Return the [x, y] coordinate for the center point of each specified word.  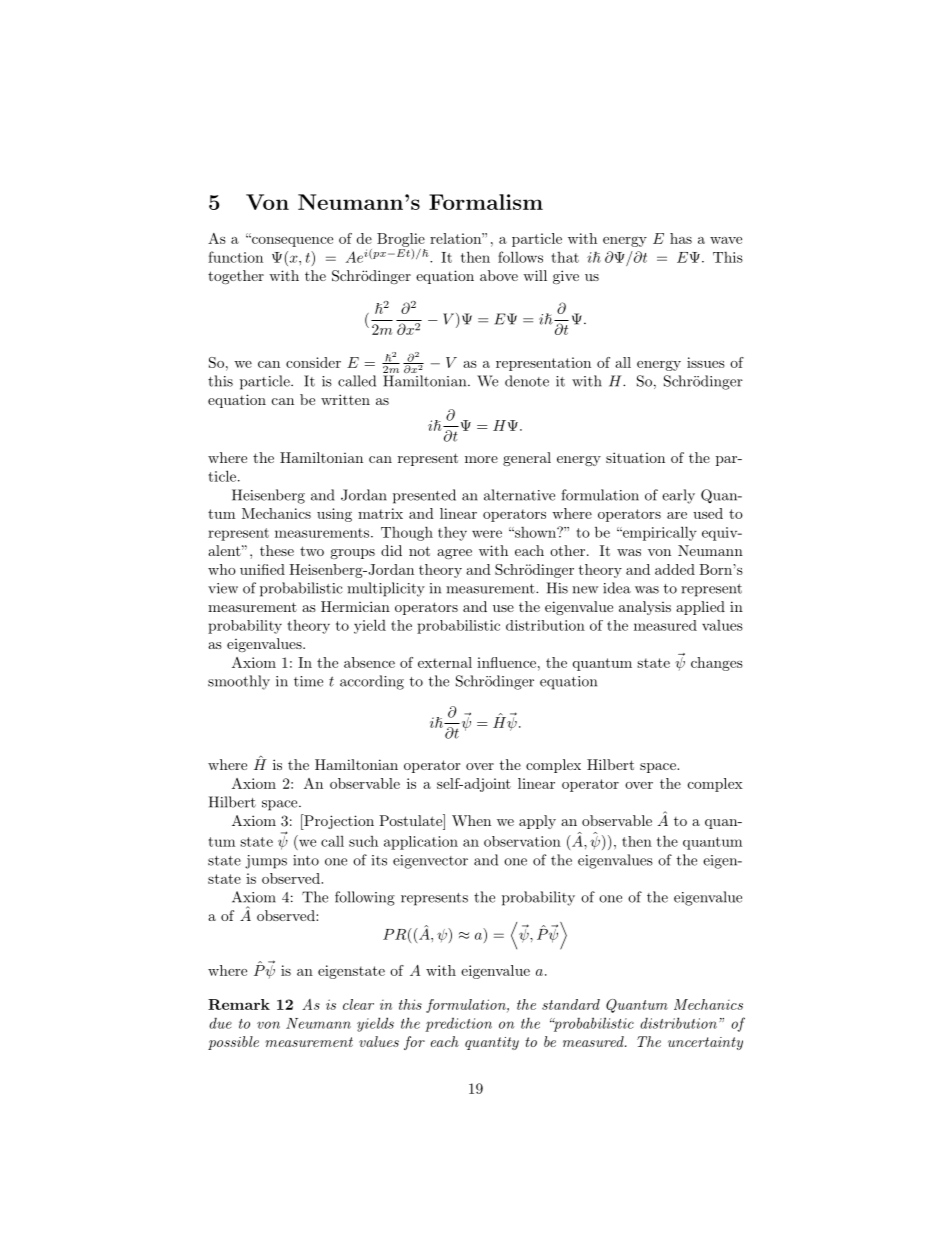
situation [635, 457]
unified [262, 569]
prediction [458, 1024]
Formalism [486, 202]
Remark [239, 1004]
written [345, 399]
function [235, 257]
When [471, 820]
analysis [645, 608]
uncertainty [705, 1043]
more [481, 459]
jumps [266, 862]
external [445, 662]
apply [537, 822]
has [681, 238]
